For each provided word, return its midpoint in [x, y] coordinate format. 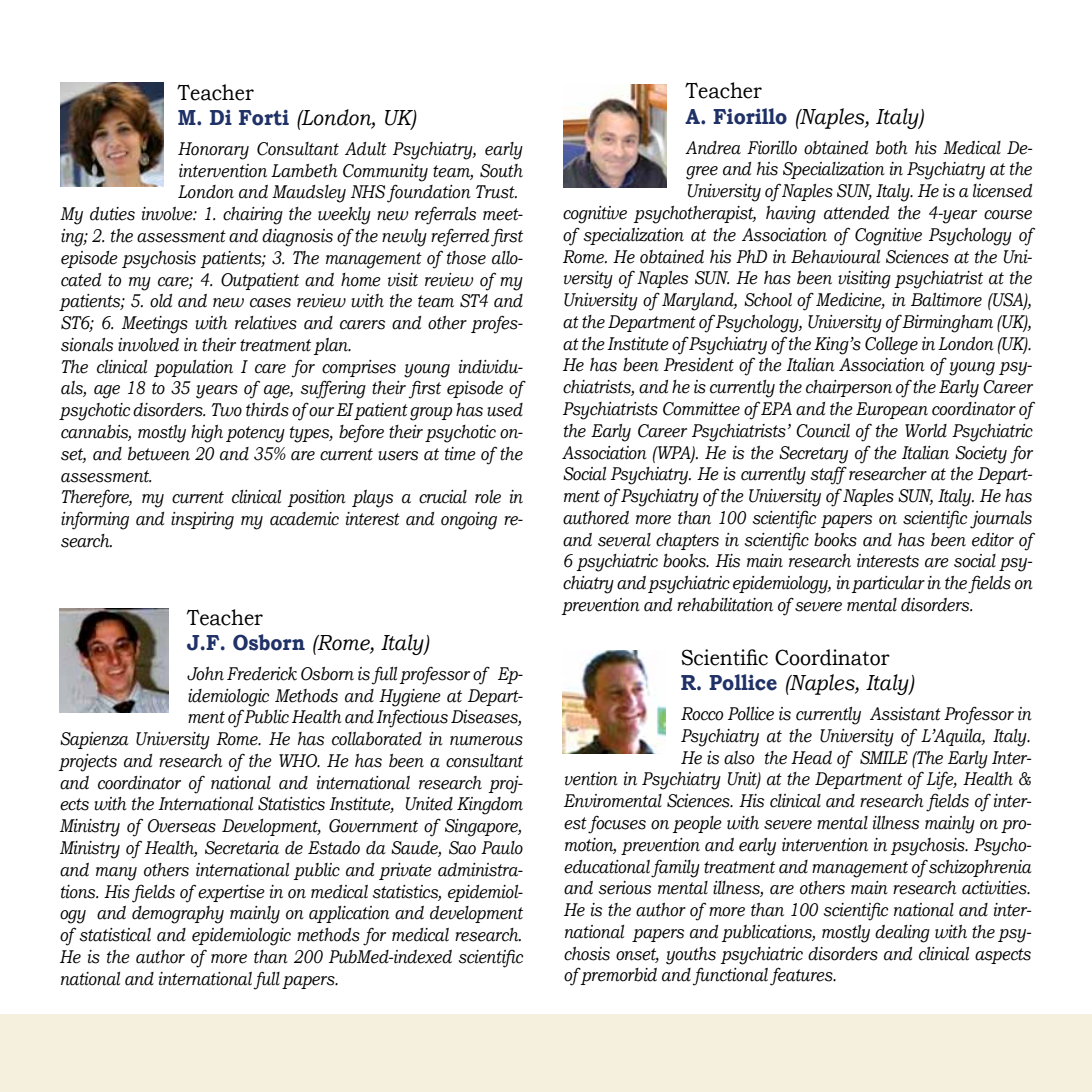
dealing [902, 934]
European [892, 410]
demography [178, 915]
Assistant [905, 714]
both [892, 148]
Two [226, 410]
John [205, 674]
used [505, 410]
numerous [486, 741]
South [501, 171]
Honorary [213, 151]
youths [691, 956]
